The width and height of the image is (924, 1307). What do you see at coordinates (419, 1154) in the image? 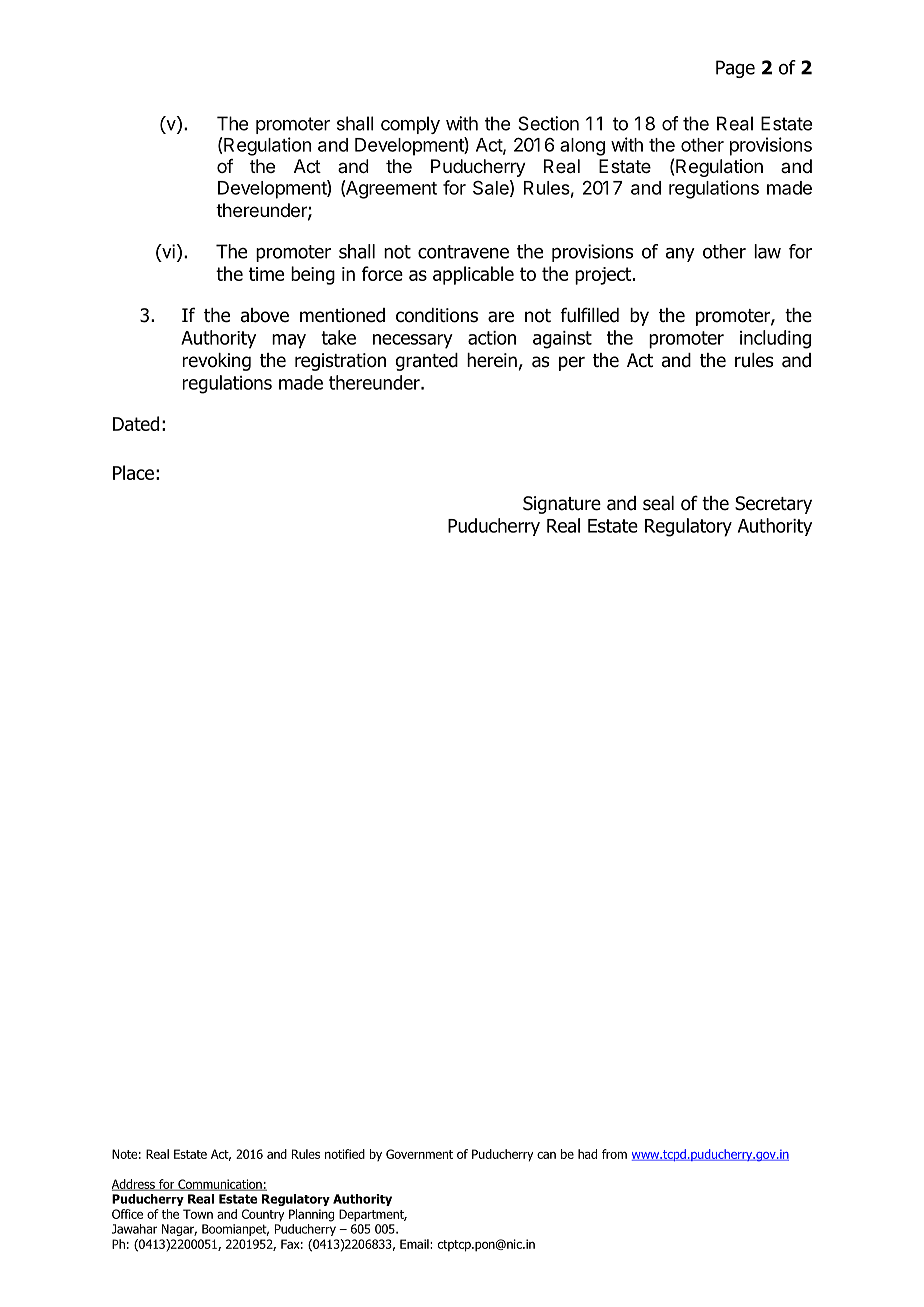
I see `Government` at bounding box center [419, 1154].
